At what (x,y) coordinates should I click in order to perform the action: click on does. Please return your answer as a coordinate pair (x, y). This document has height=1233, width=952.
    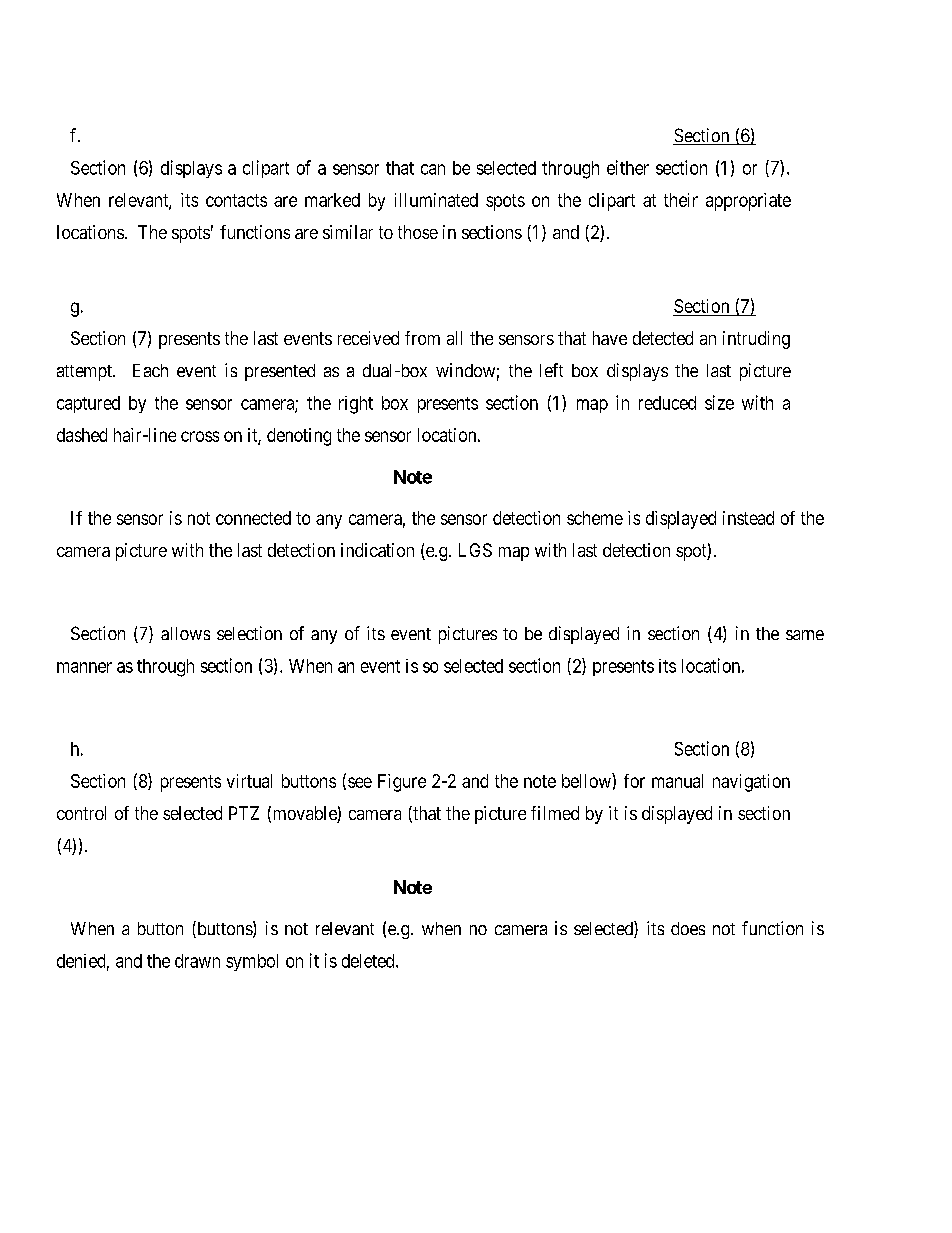
    Looking at the image, I should click on (688, 928).
